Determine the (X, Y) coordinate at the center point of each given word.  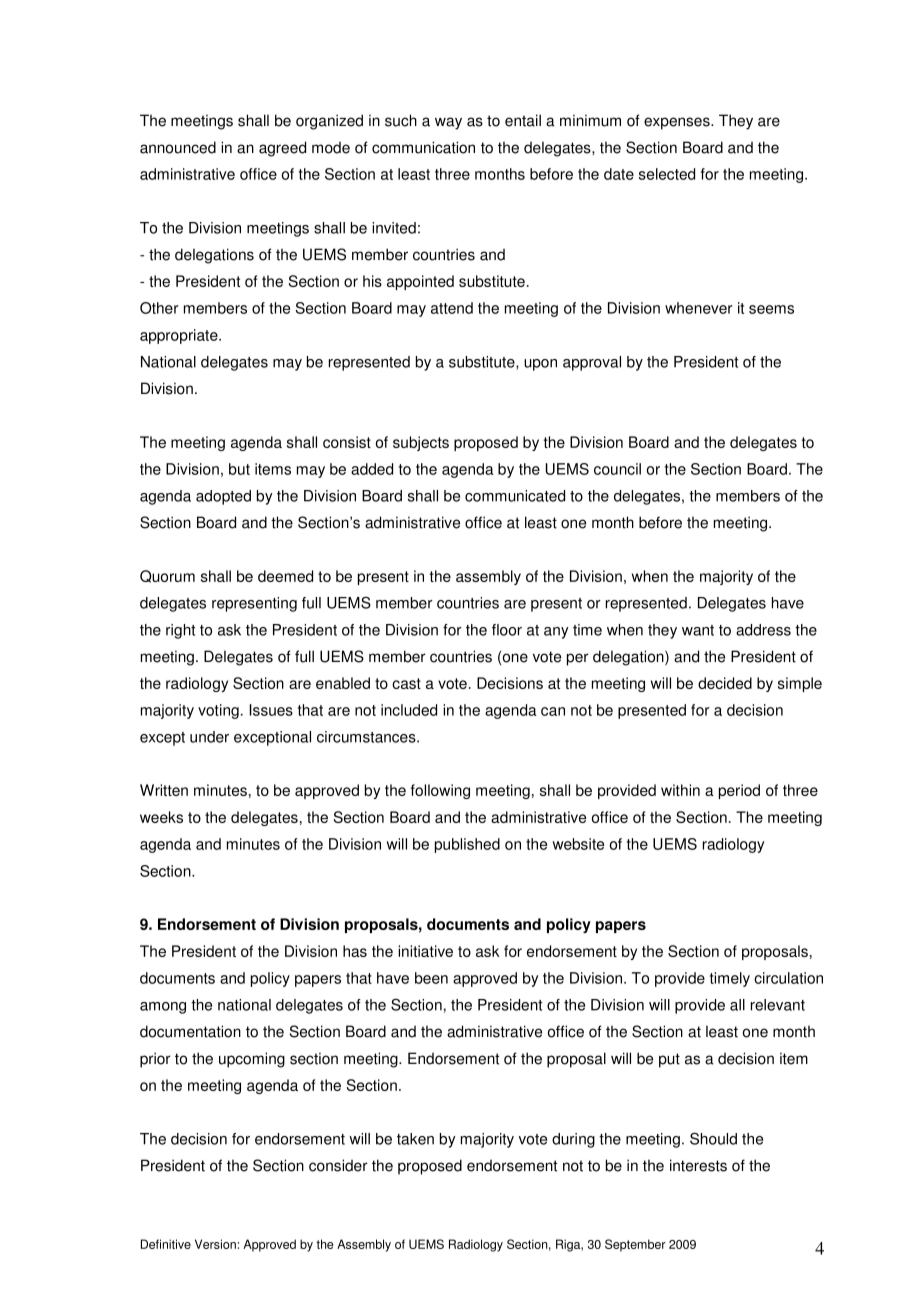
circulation (788, 978)
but (239, 469)
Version (215, 1244)
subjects (421, 443)
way (448, 123)
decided (725, 683)
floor (507, 630)
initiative (425, 951)
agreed (282, 149)
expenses (678, 123)
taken (415, 1139)
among (163, 1008)
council (617, 469)
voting (218, 711)
